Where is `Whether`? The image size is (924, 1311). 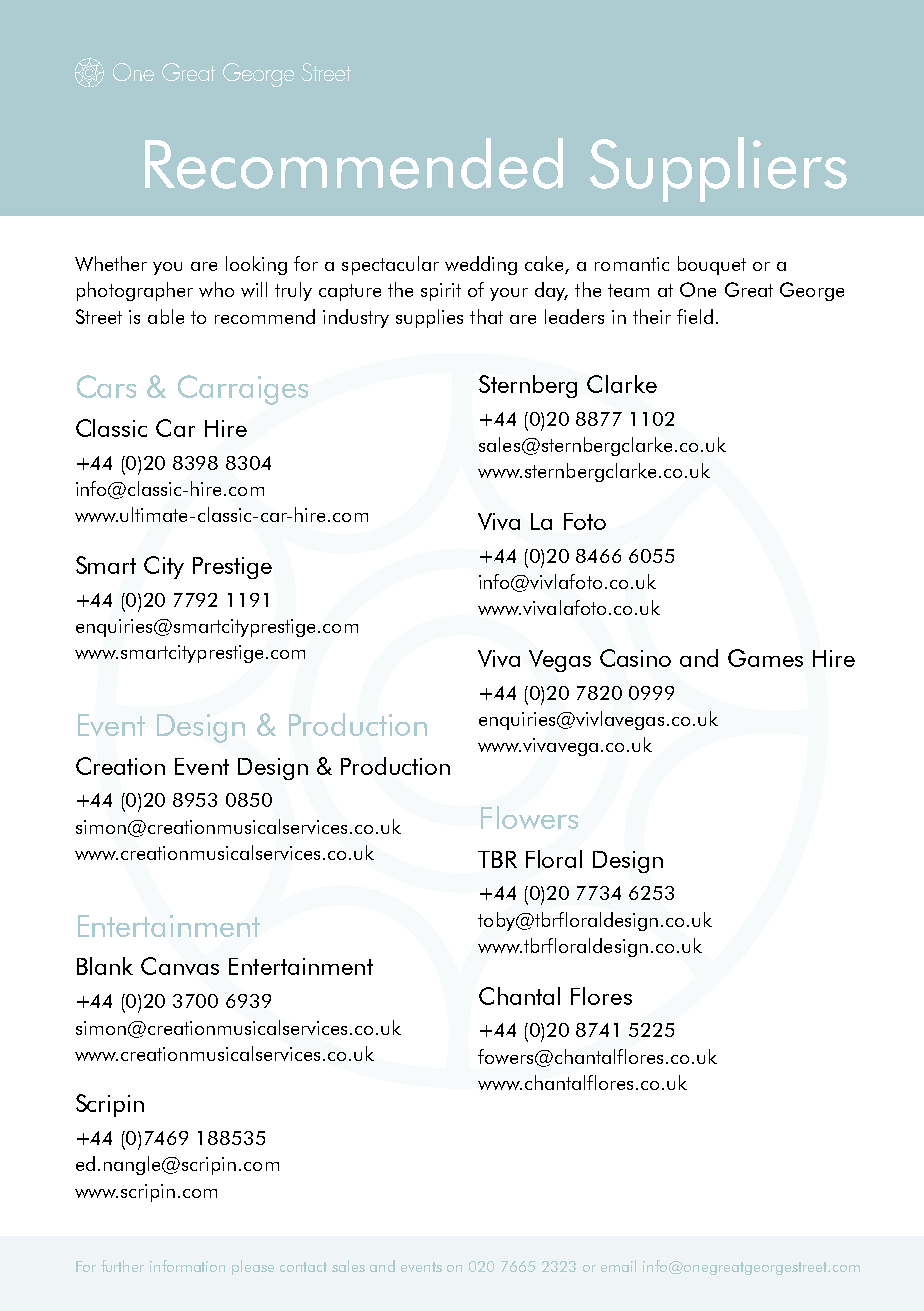
Whether is located at coordinates (111, 263).
